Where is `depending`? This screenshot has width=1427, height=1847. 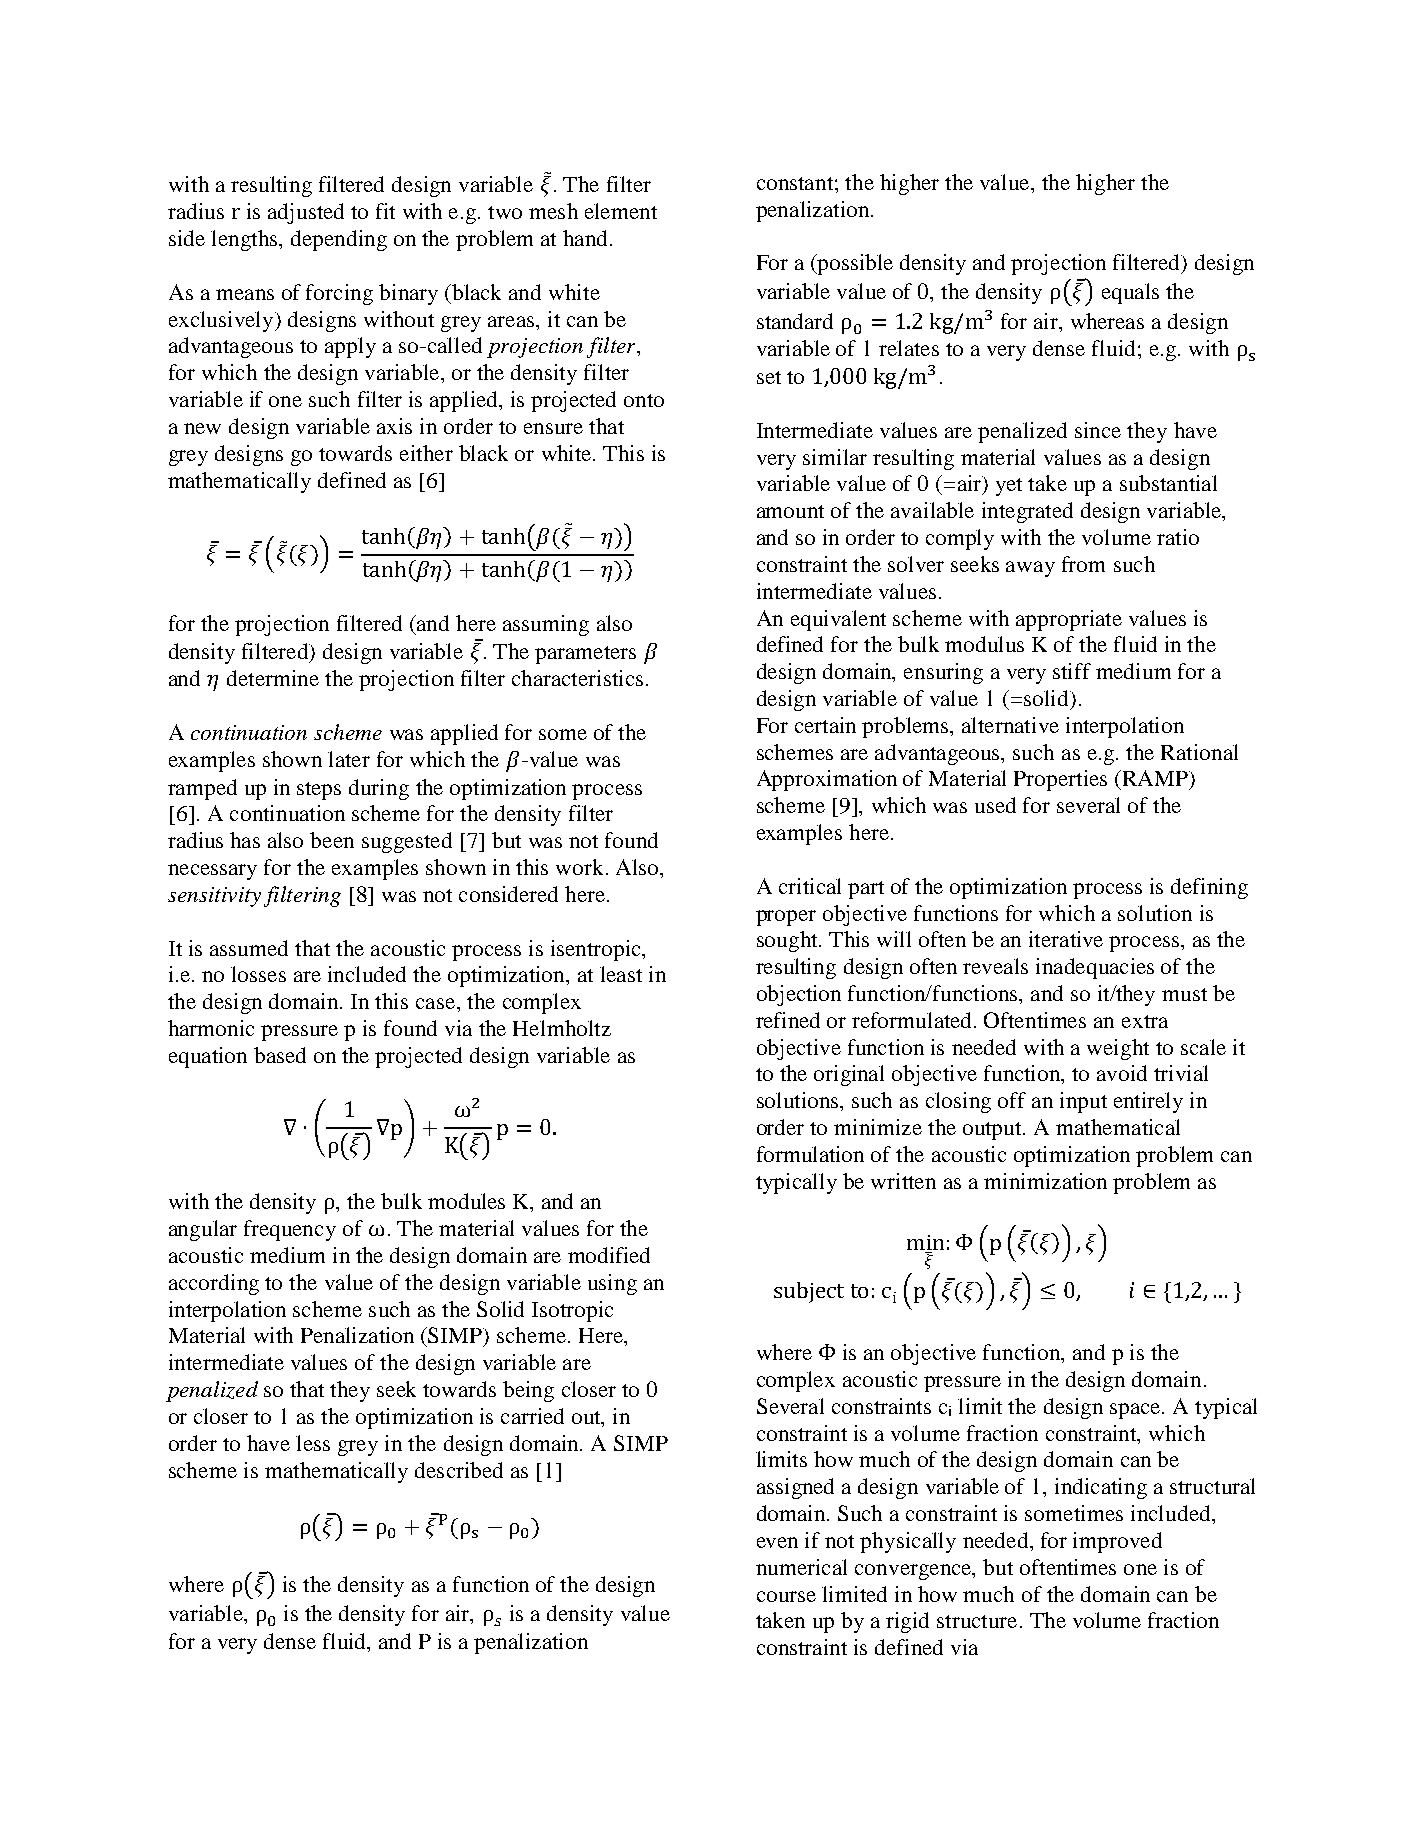
depending is located at coordinates (339, 240).
